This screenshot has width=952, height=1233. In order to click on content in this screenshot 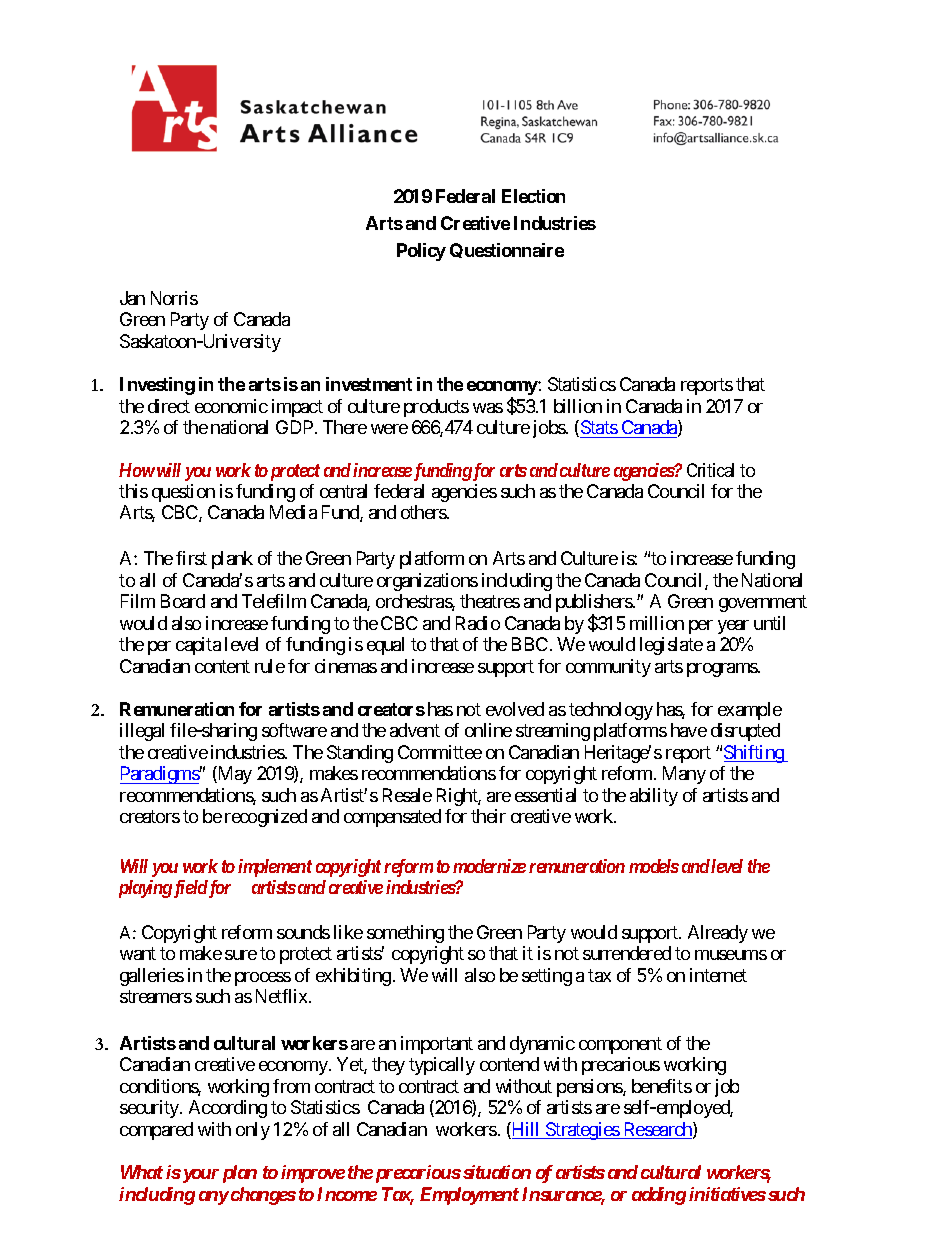, I will do `click(222, 666)`.
